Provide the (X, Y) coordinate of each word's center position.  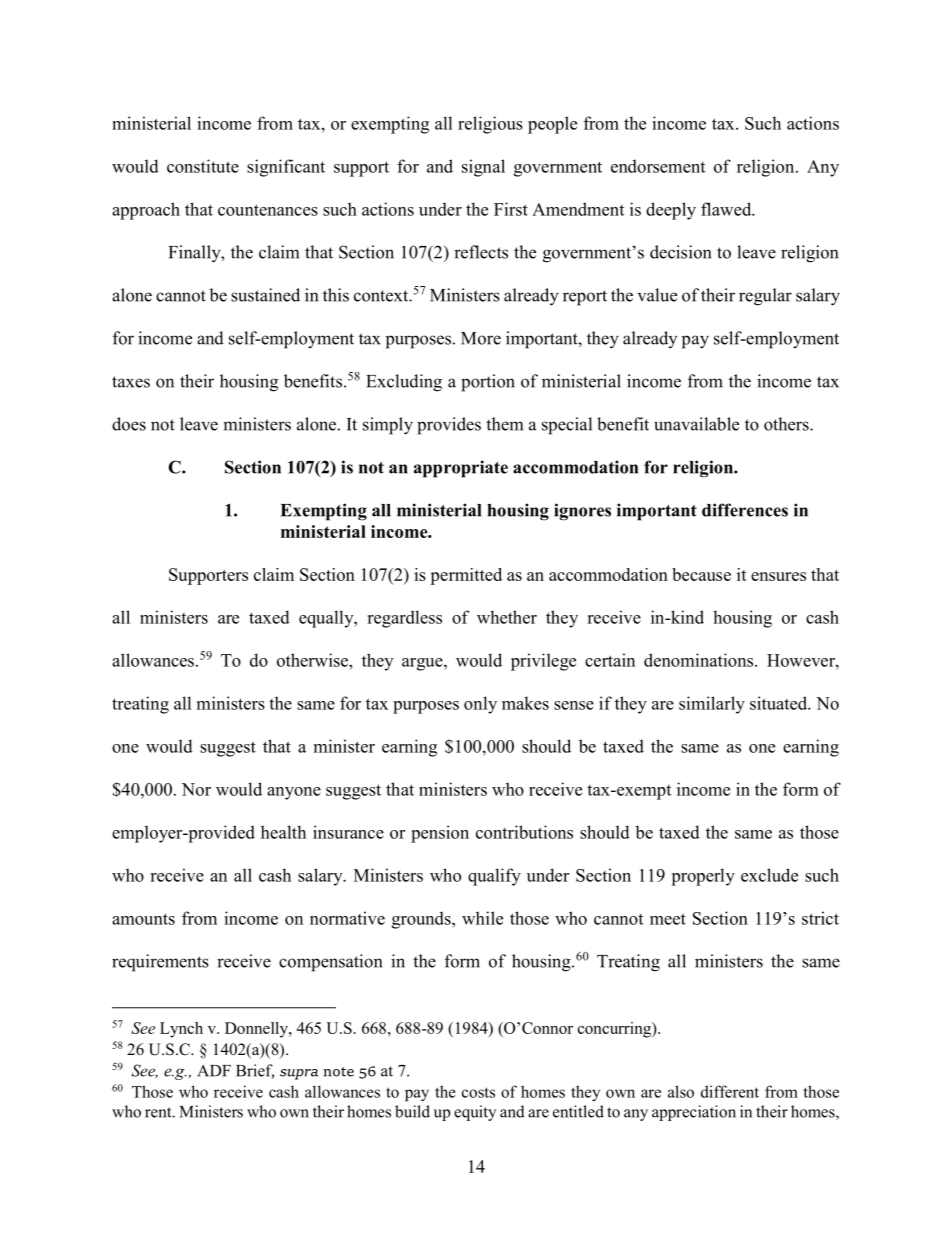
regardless (404, 619)
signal (483, 168)
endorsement (658, 166)
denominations (700, 660)
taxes (131, 382)
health (283, 832)
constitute (203, 166)
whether (507, 617)
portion (488, 383)
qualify (494, 877)
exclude (769, 875)
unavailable (696, 424)
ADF (214, 1071)
